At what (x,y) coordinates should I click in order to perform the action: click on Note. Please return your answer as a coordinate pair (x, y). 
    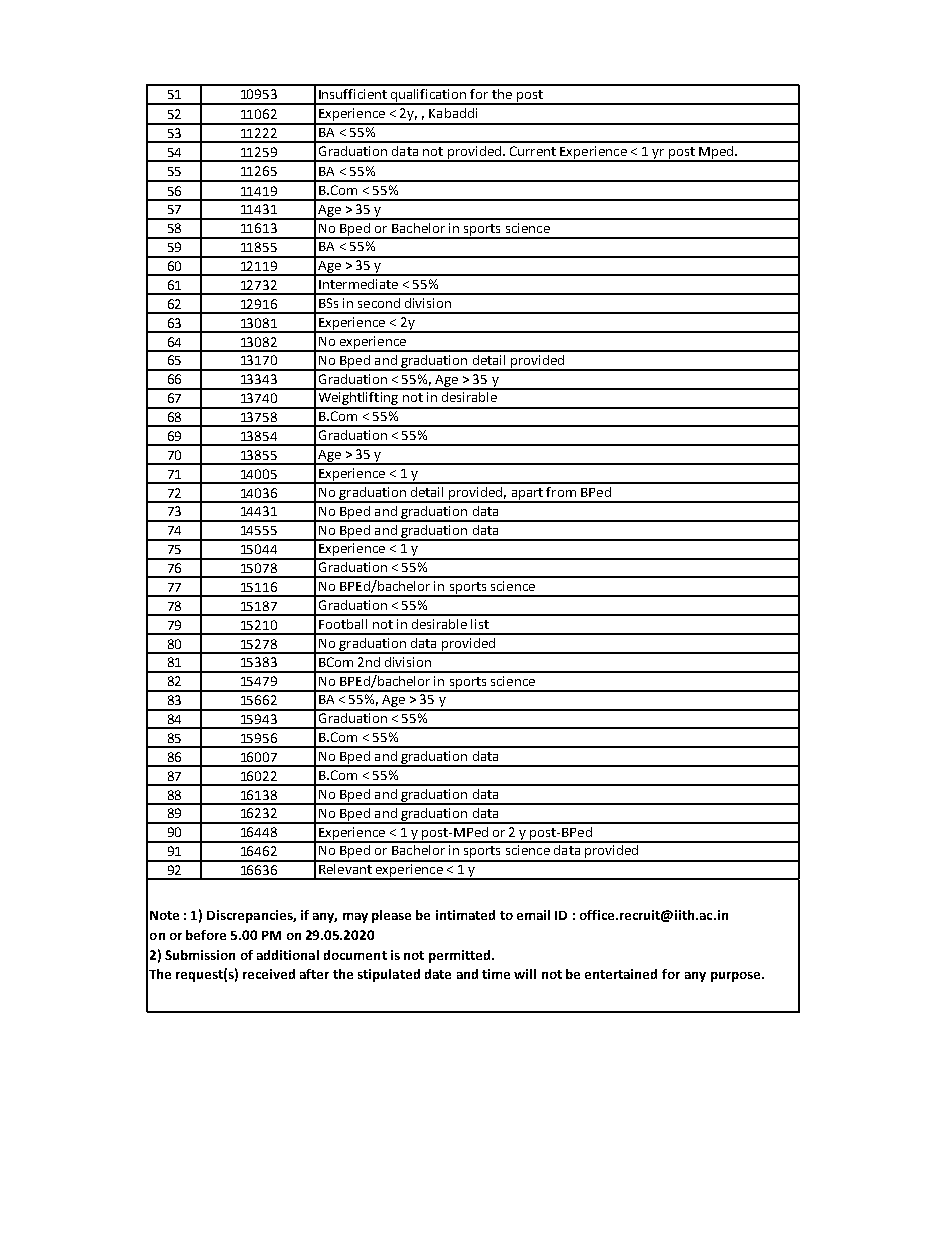
    Looking at the image, I should click on (164, 915).
